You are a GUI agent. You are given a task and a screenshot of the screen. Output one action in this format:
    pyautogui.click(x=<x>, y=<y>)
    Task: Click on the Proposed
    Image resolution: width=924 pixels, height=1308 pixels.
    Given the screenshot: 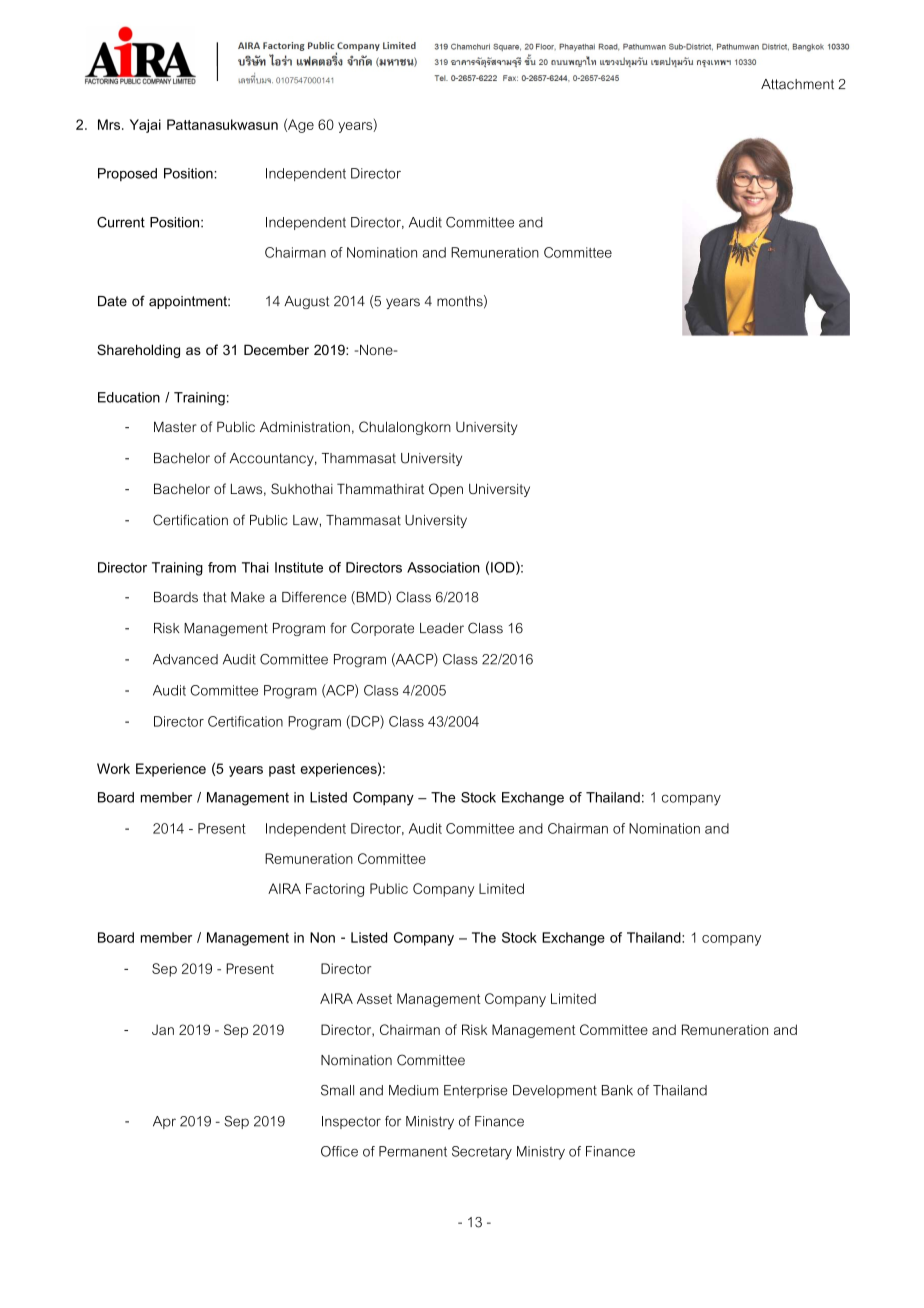 What is the action you would take?
    pyautogui.click(x=127, y=174)
